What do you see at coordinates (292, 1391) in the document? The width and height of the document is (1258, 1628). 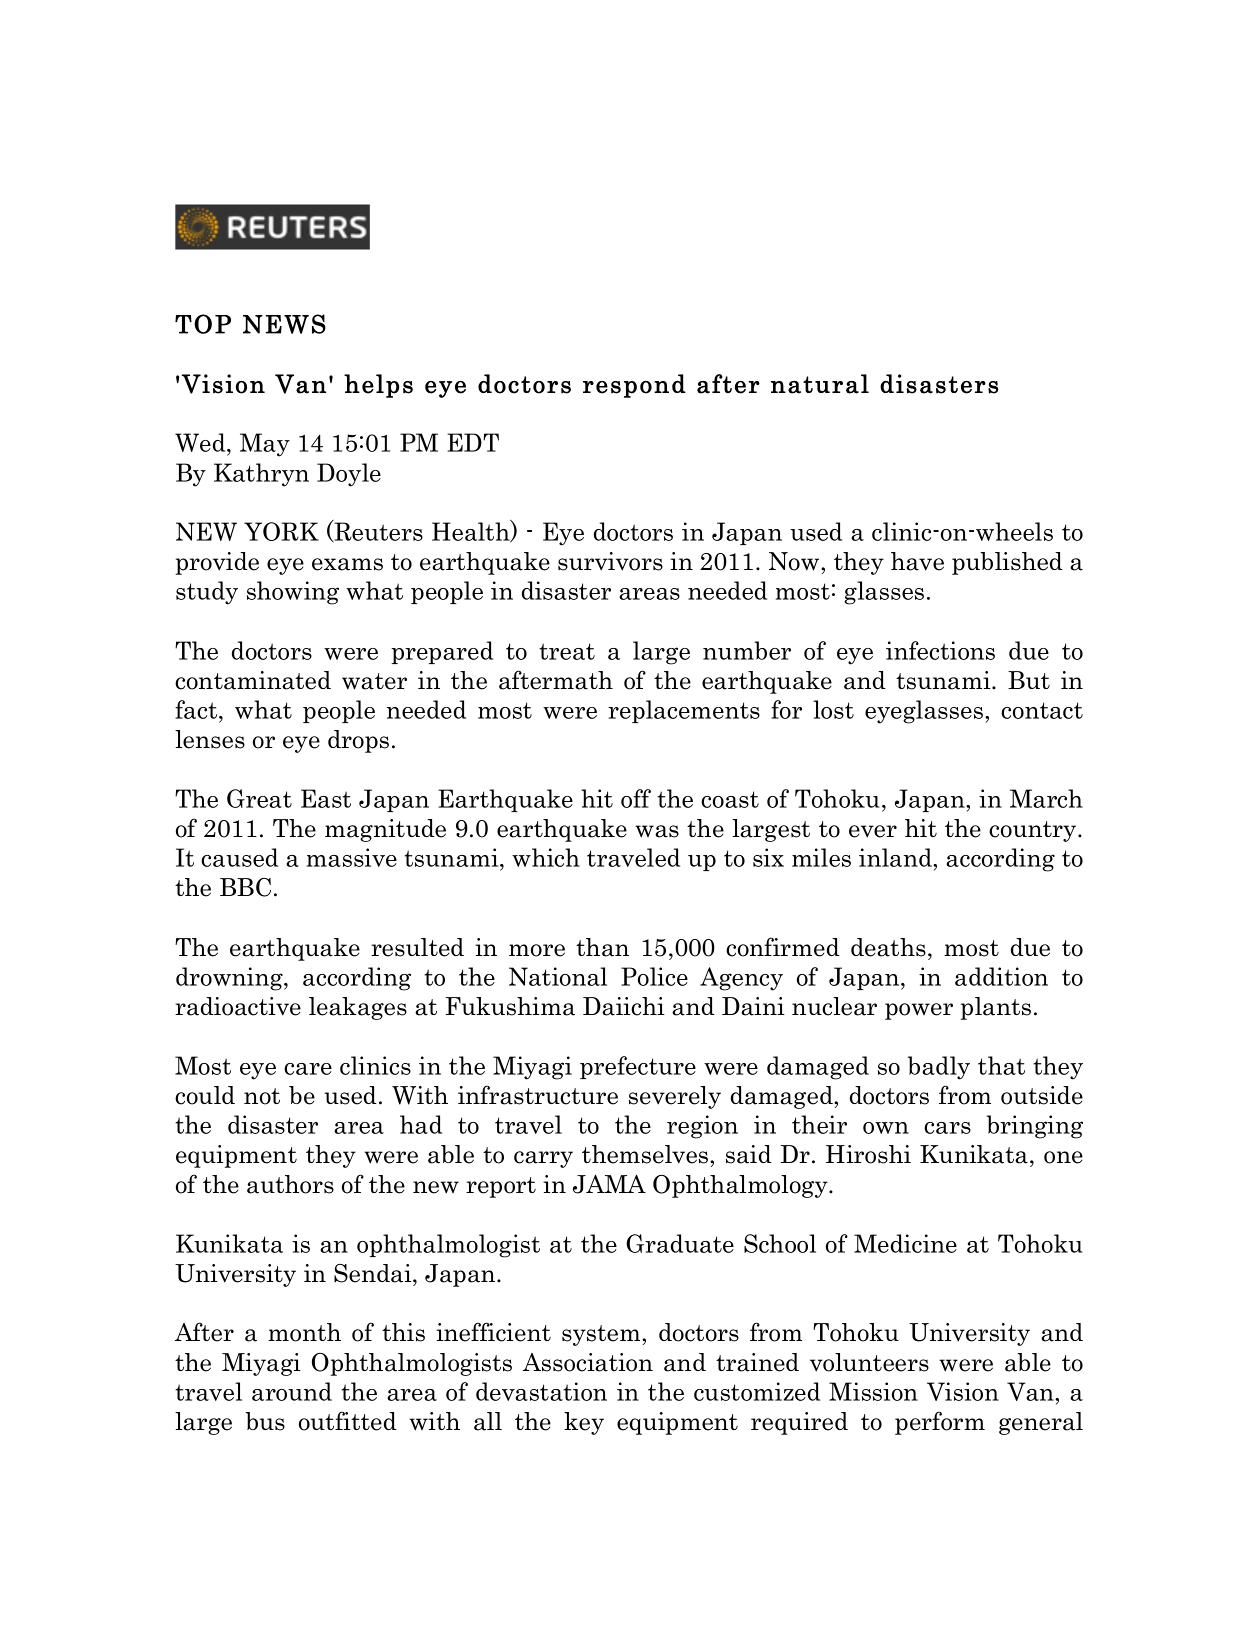 I see `around` at bounding box center [292, 1391].
